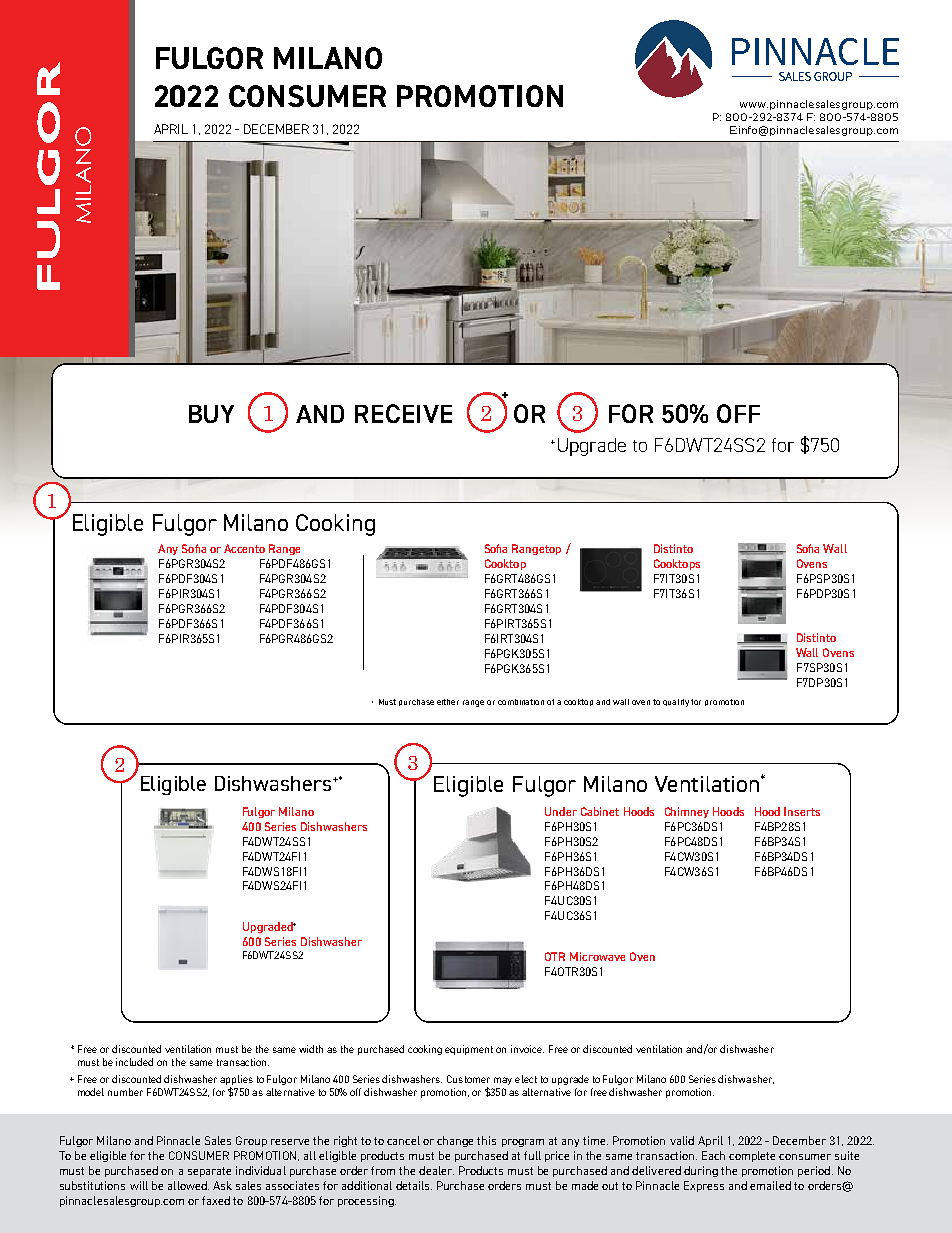 The image size is (952, 1233). What do you see at coordinates (448, 702) in the image?
I see `either` at bounding box center [448, 702].
